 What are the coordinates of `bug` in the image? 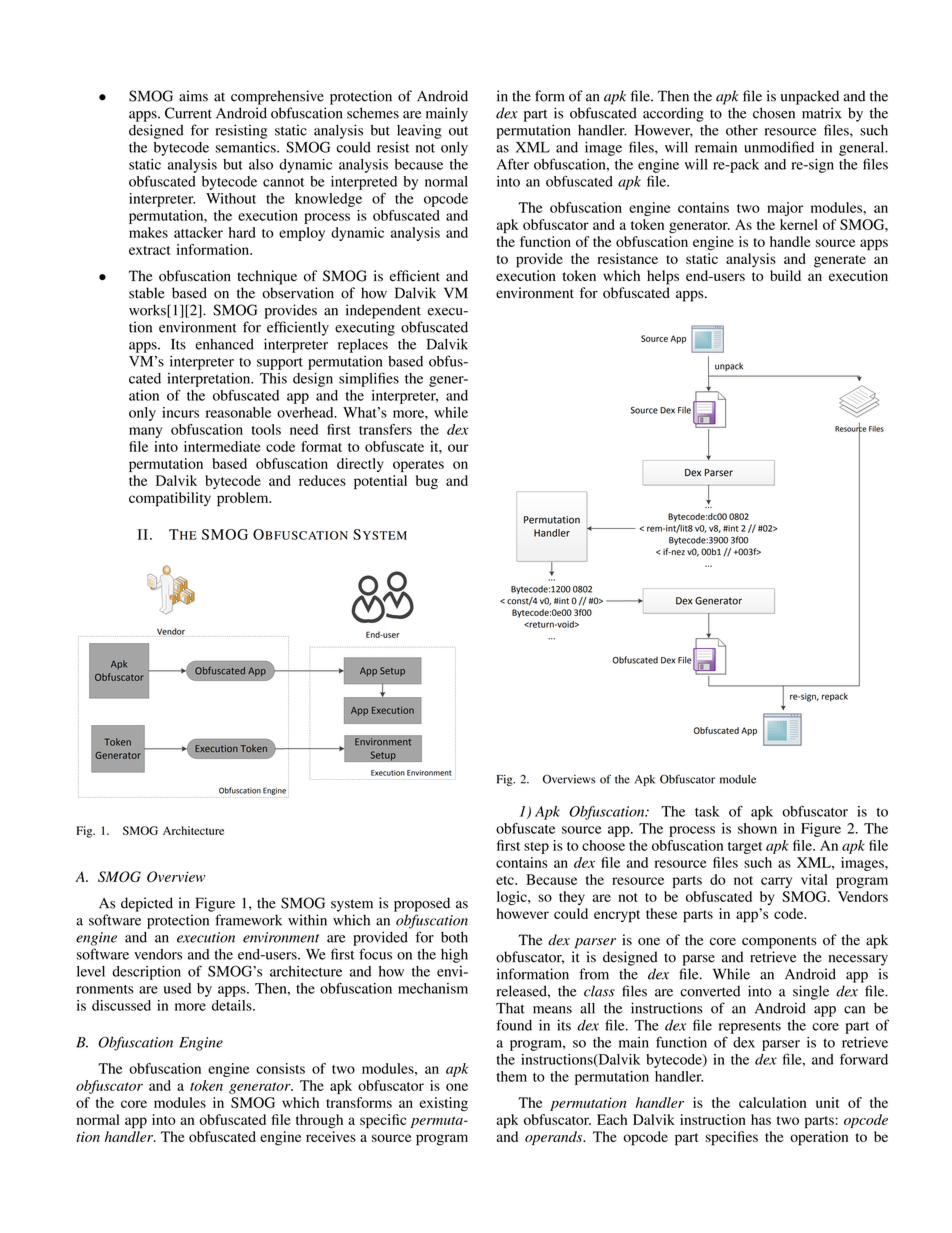 It's located at (427, 482).
